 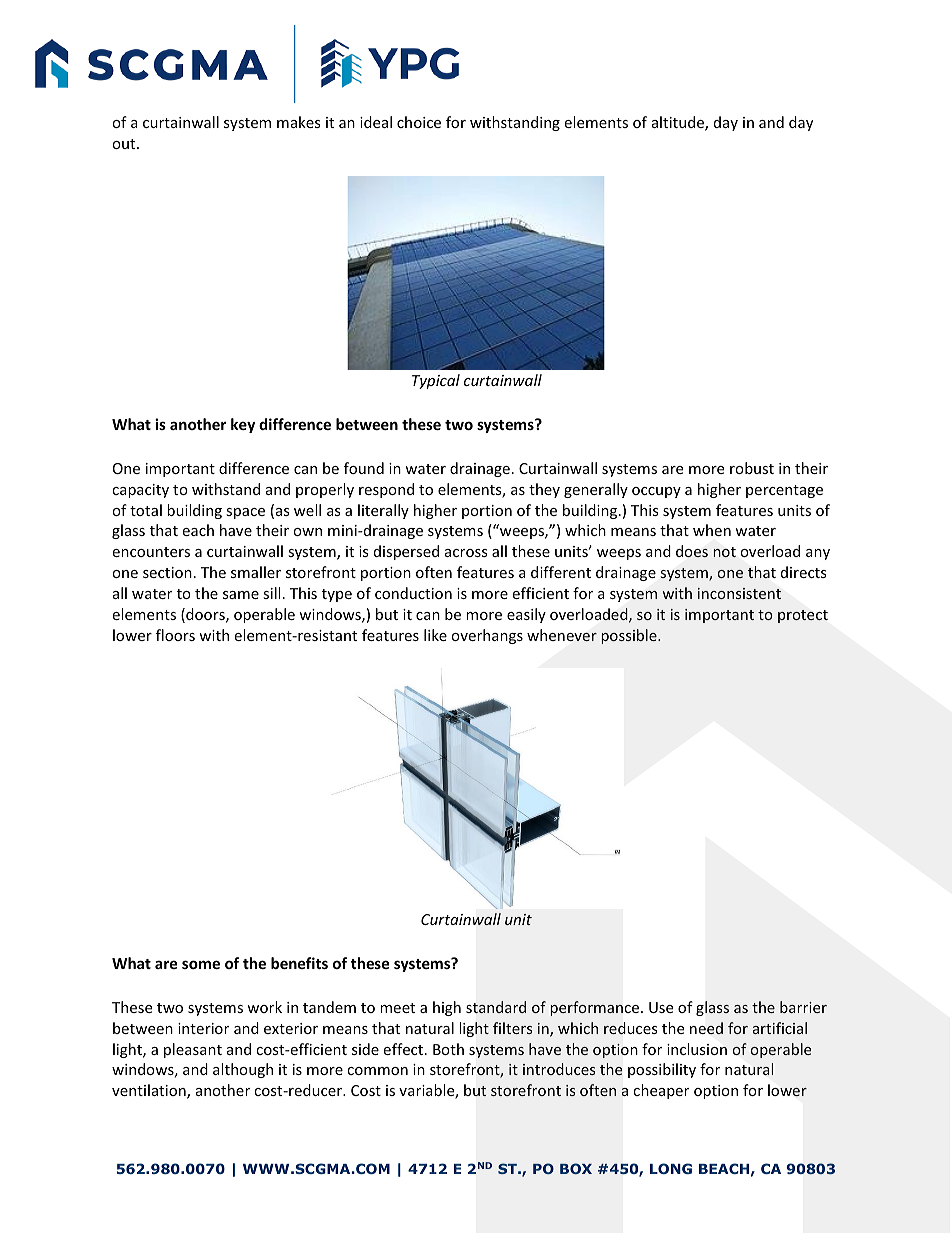 I want to click on out, so click(x=125, y=144).
